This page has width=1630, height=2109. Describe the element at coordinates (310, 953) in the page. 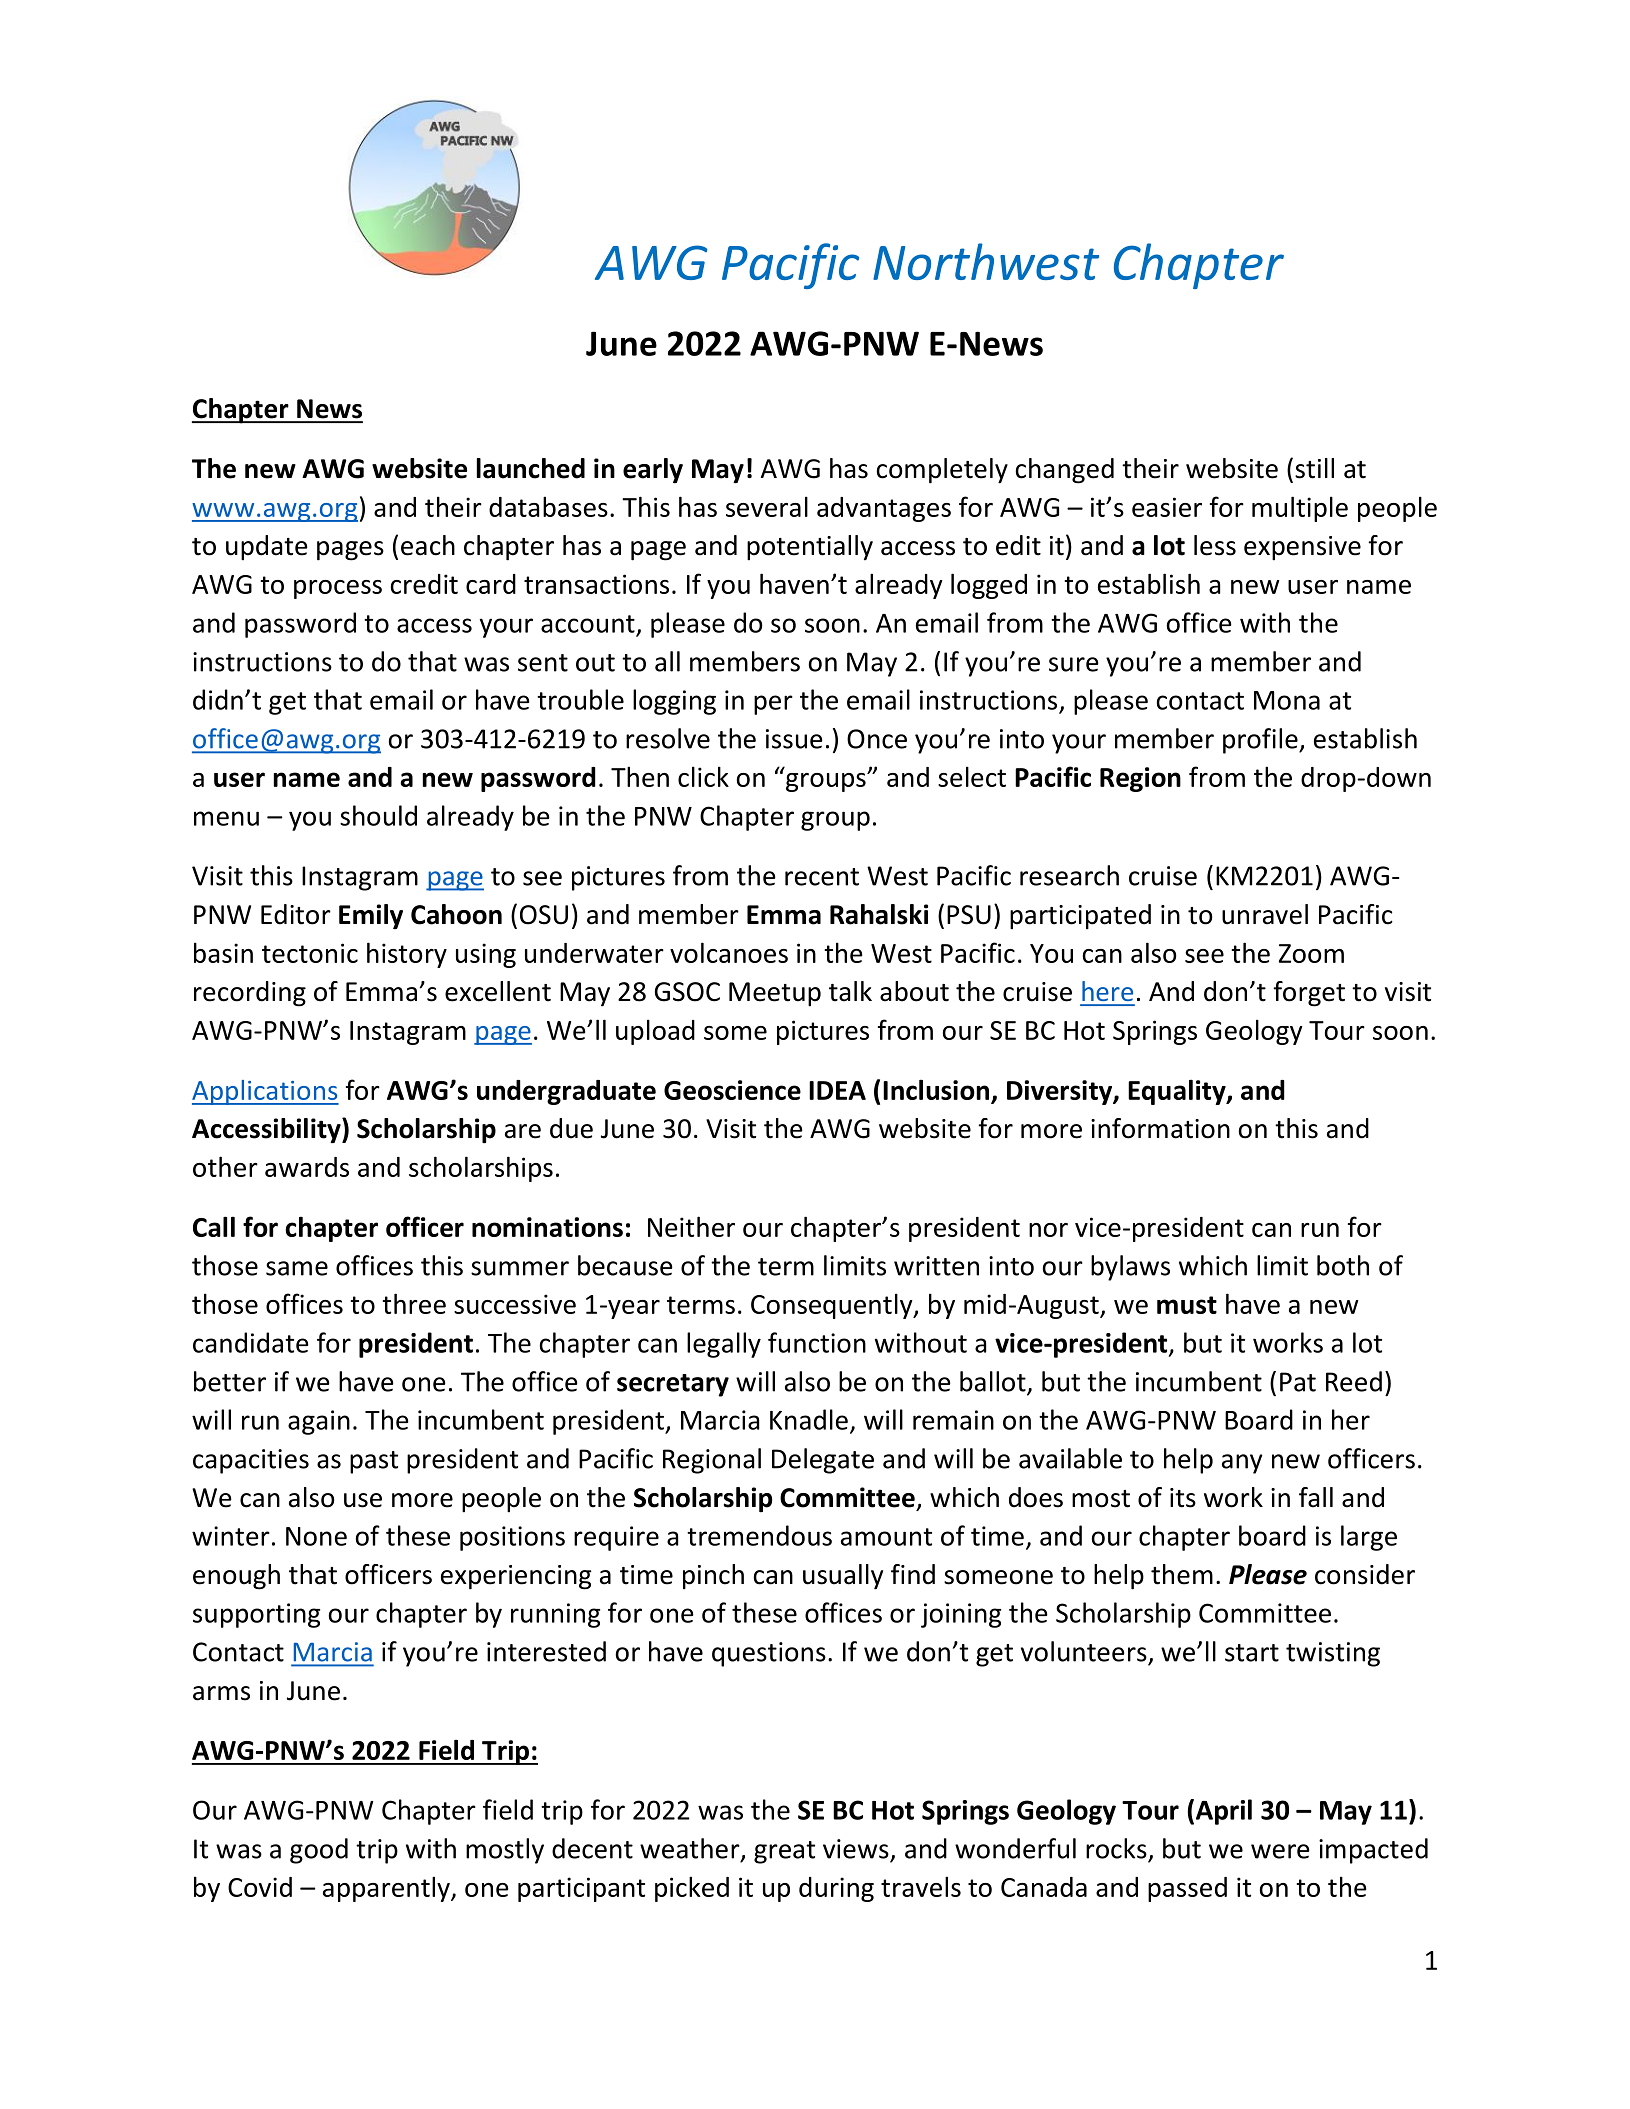

I see `tectonic` at that location.
